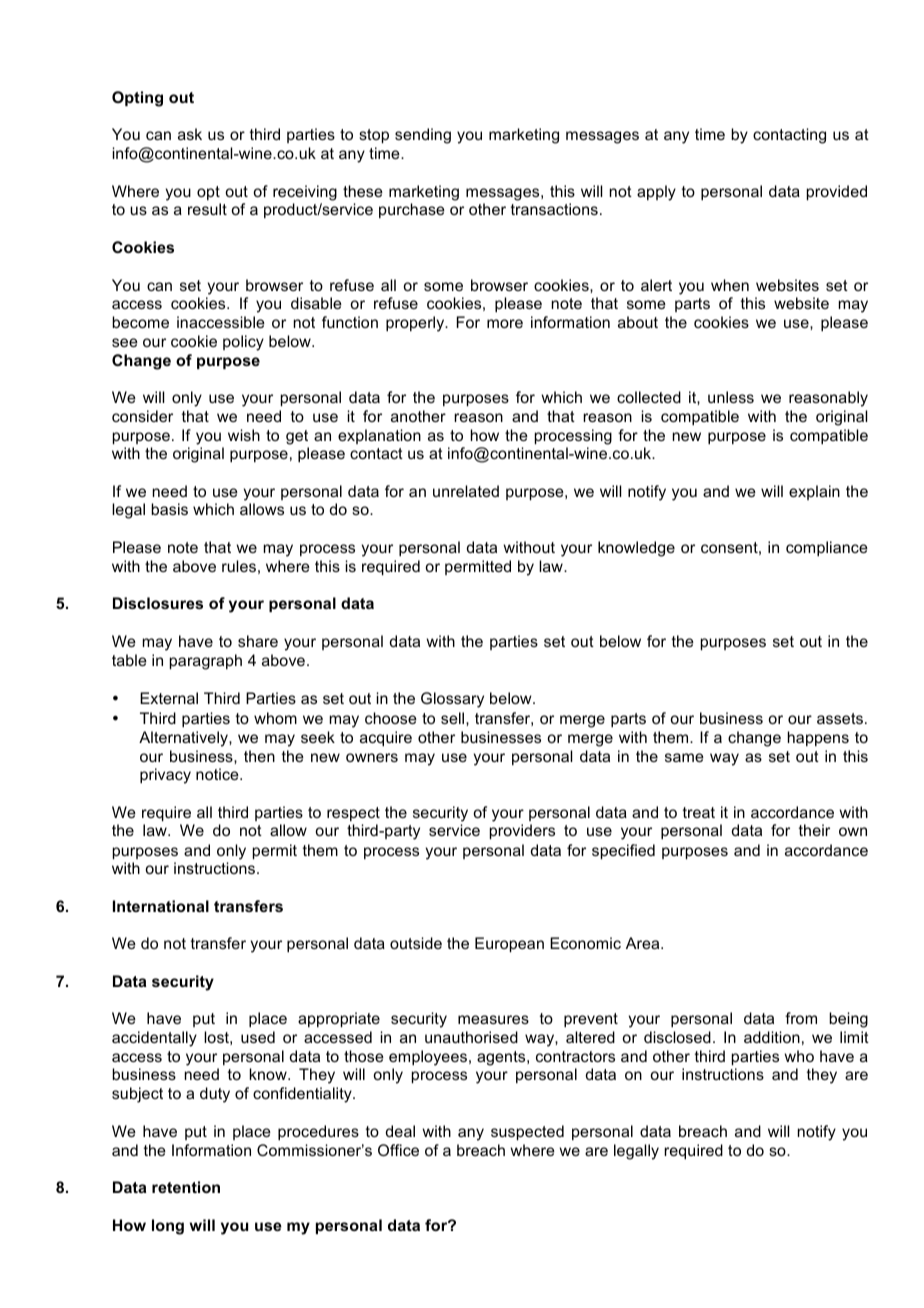 Image resolution: width=924 pixels, height=1308 pixels. Describe the element at coordinates (827, 548) in the screenshot. I see `compliance` at that location.
